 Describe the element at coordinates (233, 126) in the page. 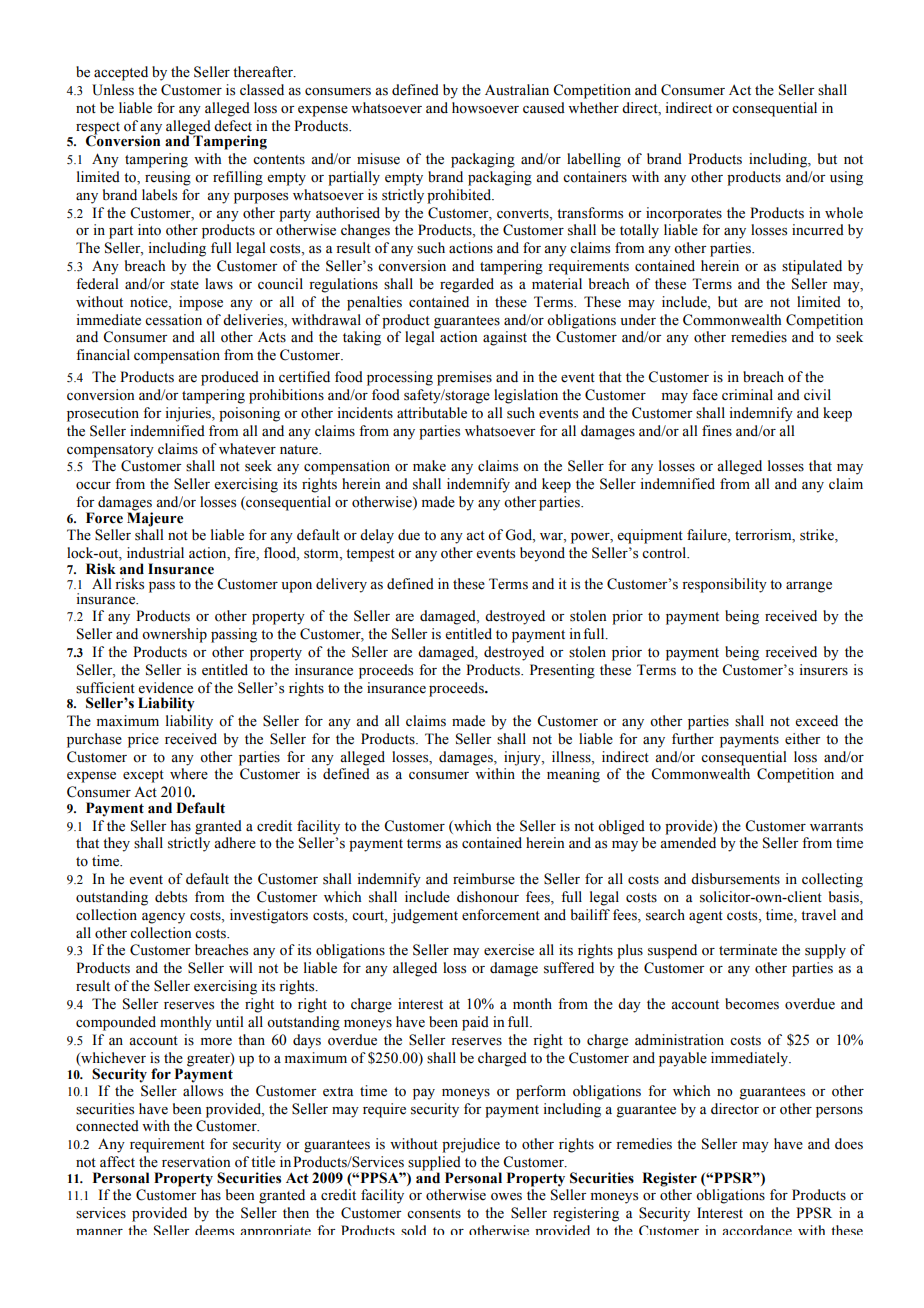

I see `defect` at that location.
